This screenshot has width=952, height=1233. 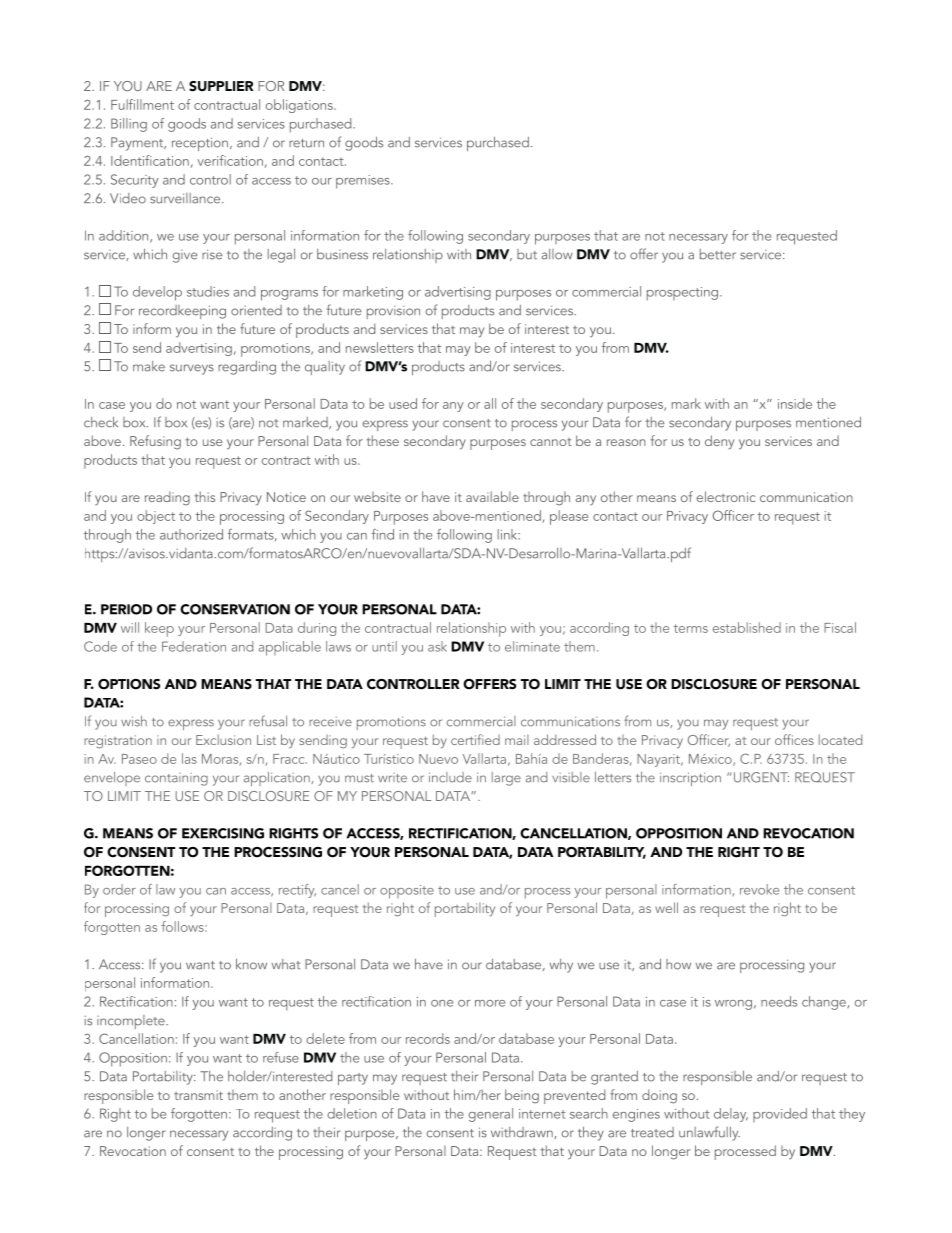 What do you see at coordinates (200, 144) in the screenshot?
I see `reception` at bounding box center [200, 144].
